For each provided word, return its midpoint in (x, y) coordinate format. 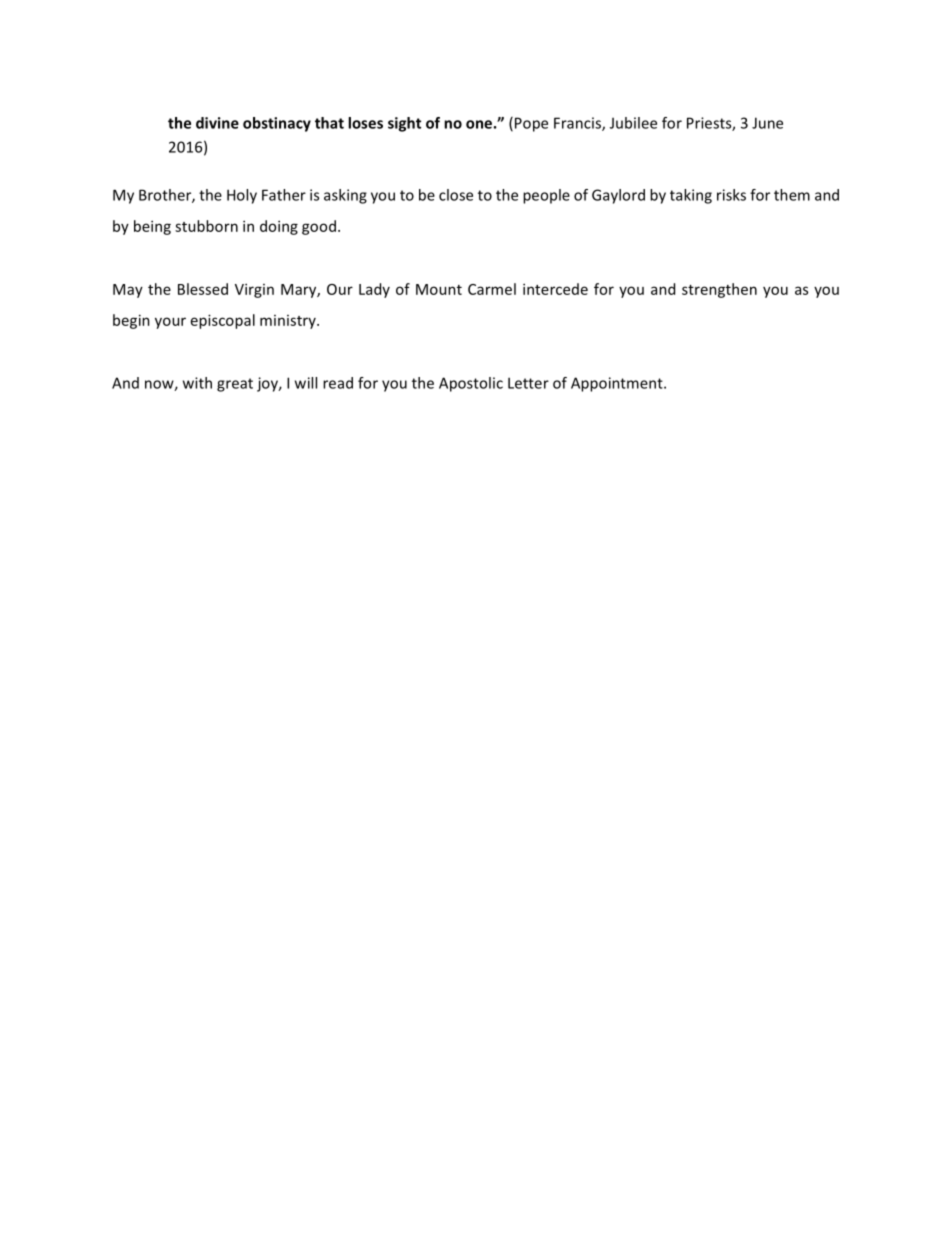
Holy (242, 196)
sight (404, 124)
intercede (555, 289)
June (767, 123)
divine (217, 123)
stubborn (206, 226)
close (456, 195)
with (197, 383)
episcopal (223, 321)
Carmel (492, 289)
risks (731, 195)
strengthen (719, 290)
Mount (439, 289)
